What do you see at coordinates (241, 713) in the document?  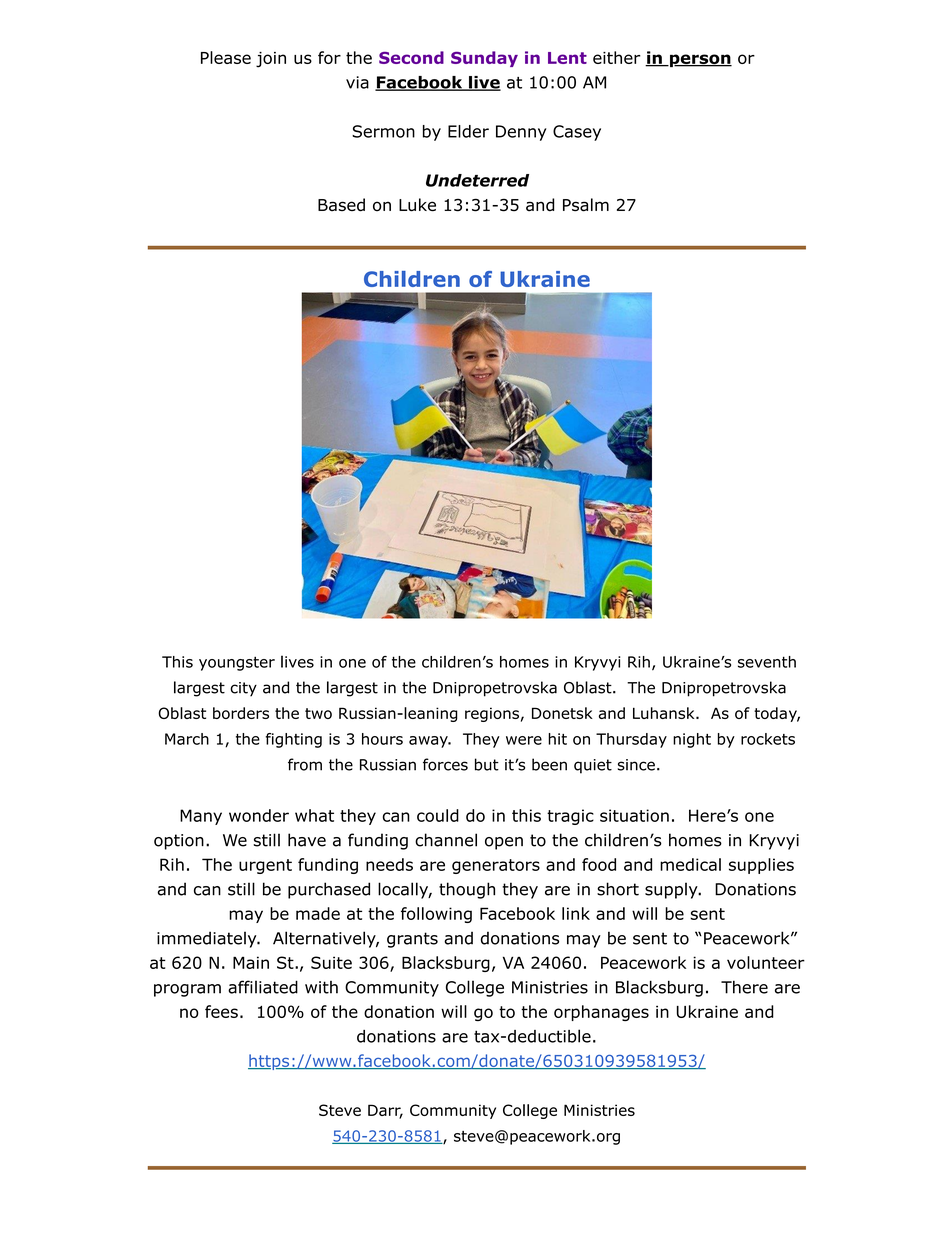 I see `borders` at bounding box center [241, 713].
